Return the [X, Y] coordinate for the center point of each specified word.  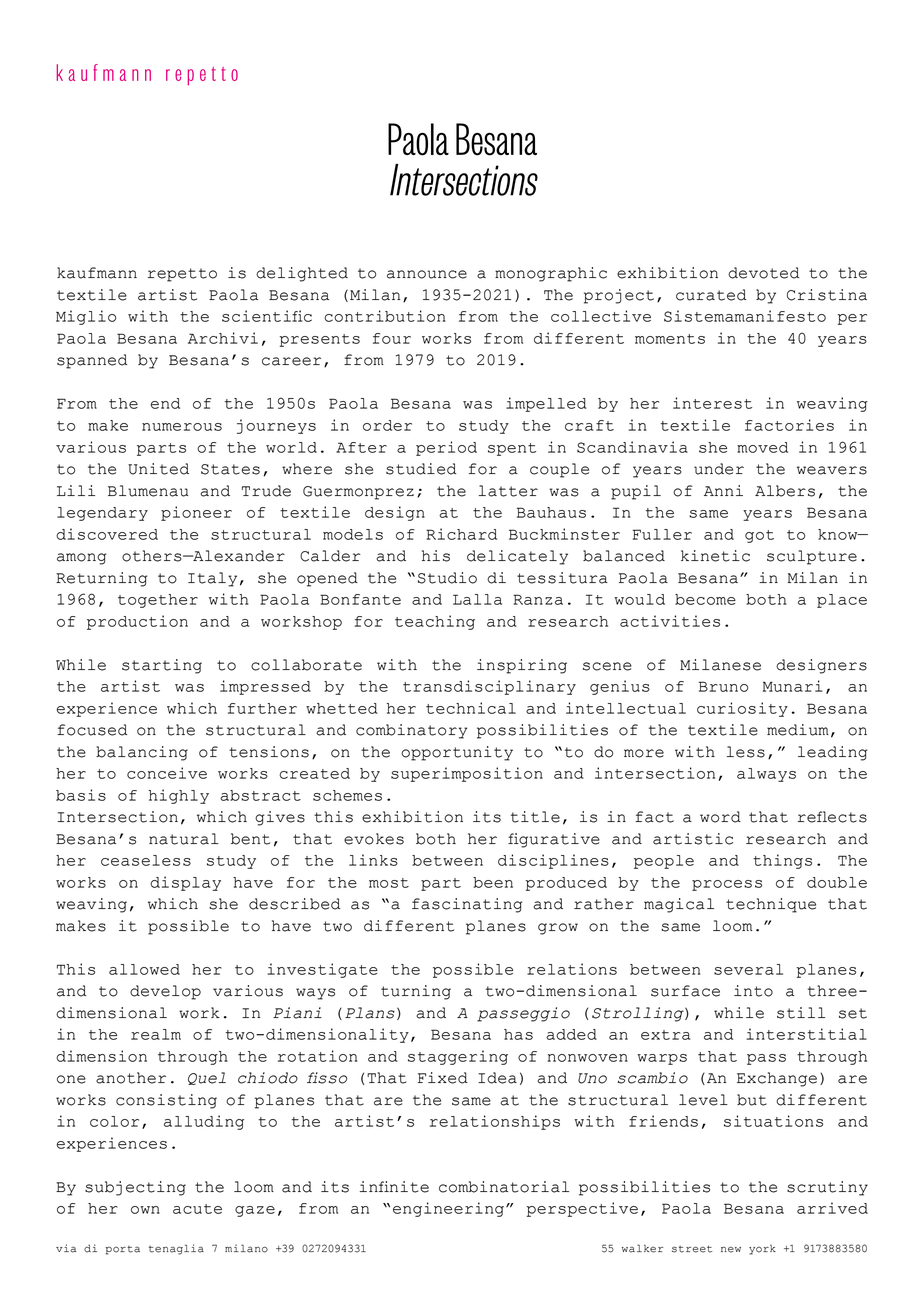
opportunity [457, 753]
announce [427, 274]
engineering [450, 1209]
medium [798, 730]
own [145, 1210]
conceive [167, 773]
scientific [267, 316]
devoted [763, 273]
